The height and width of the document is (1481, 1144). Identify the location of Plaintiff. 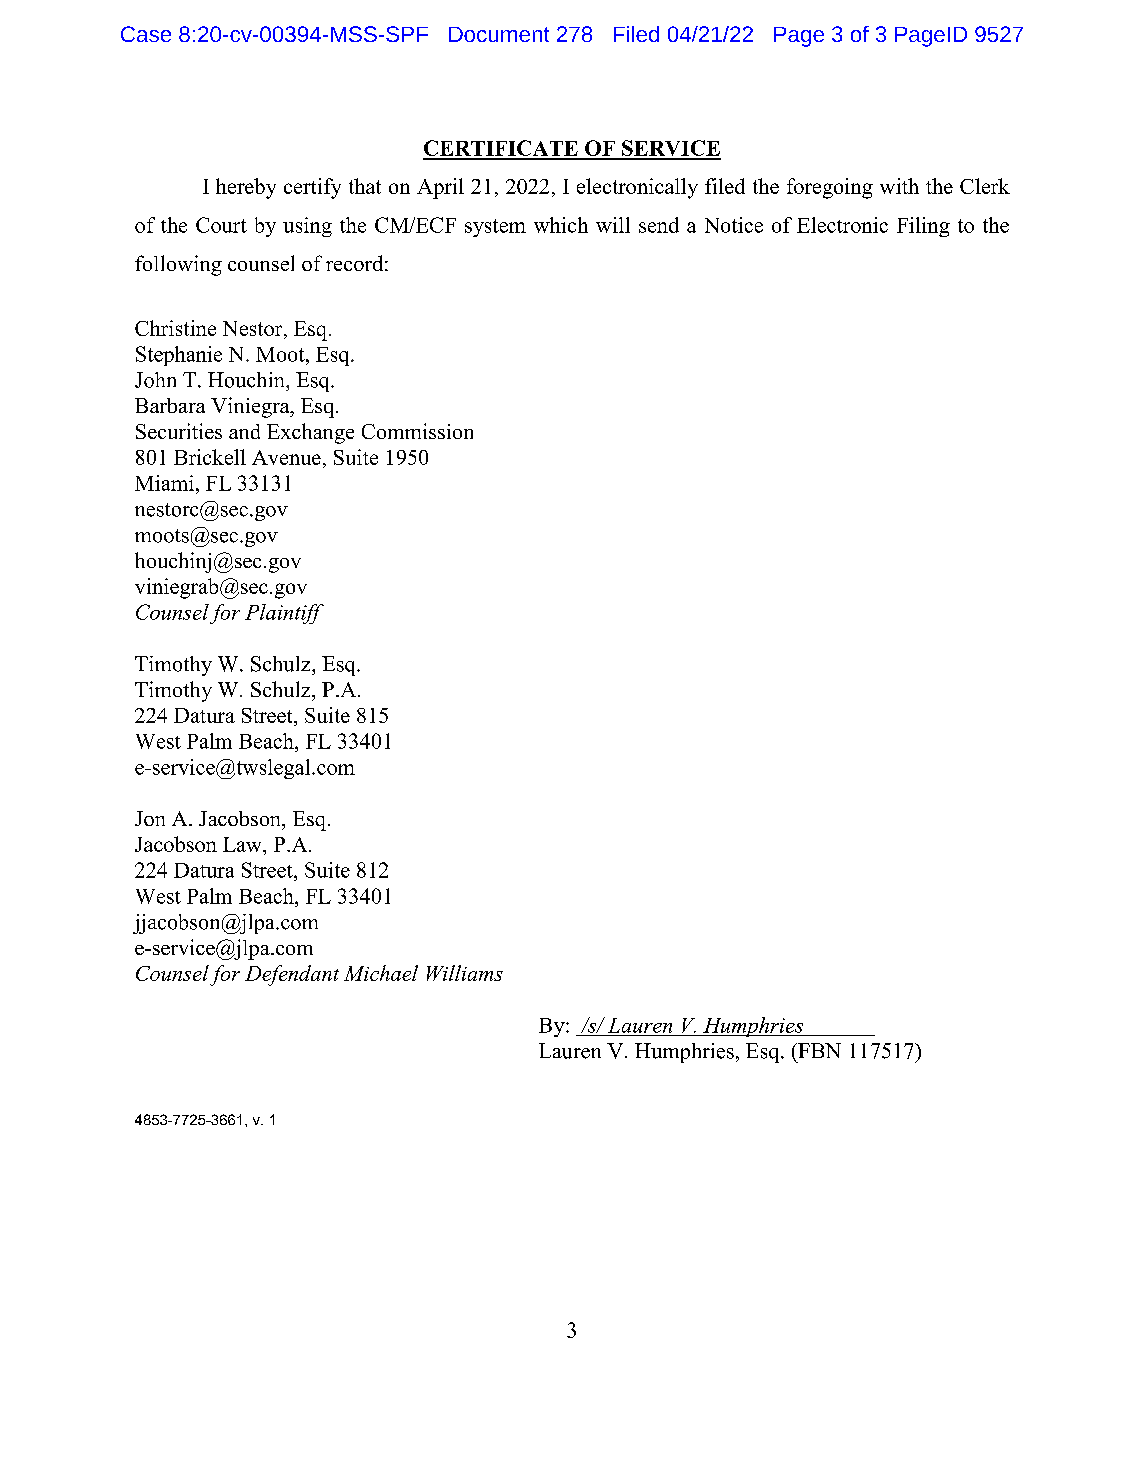
(284, 614).
